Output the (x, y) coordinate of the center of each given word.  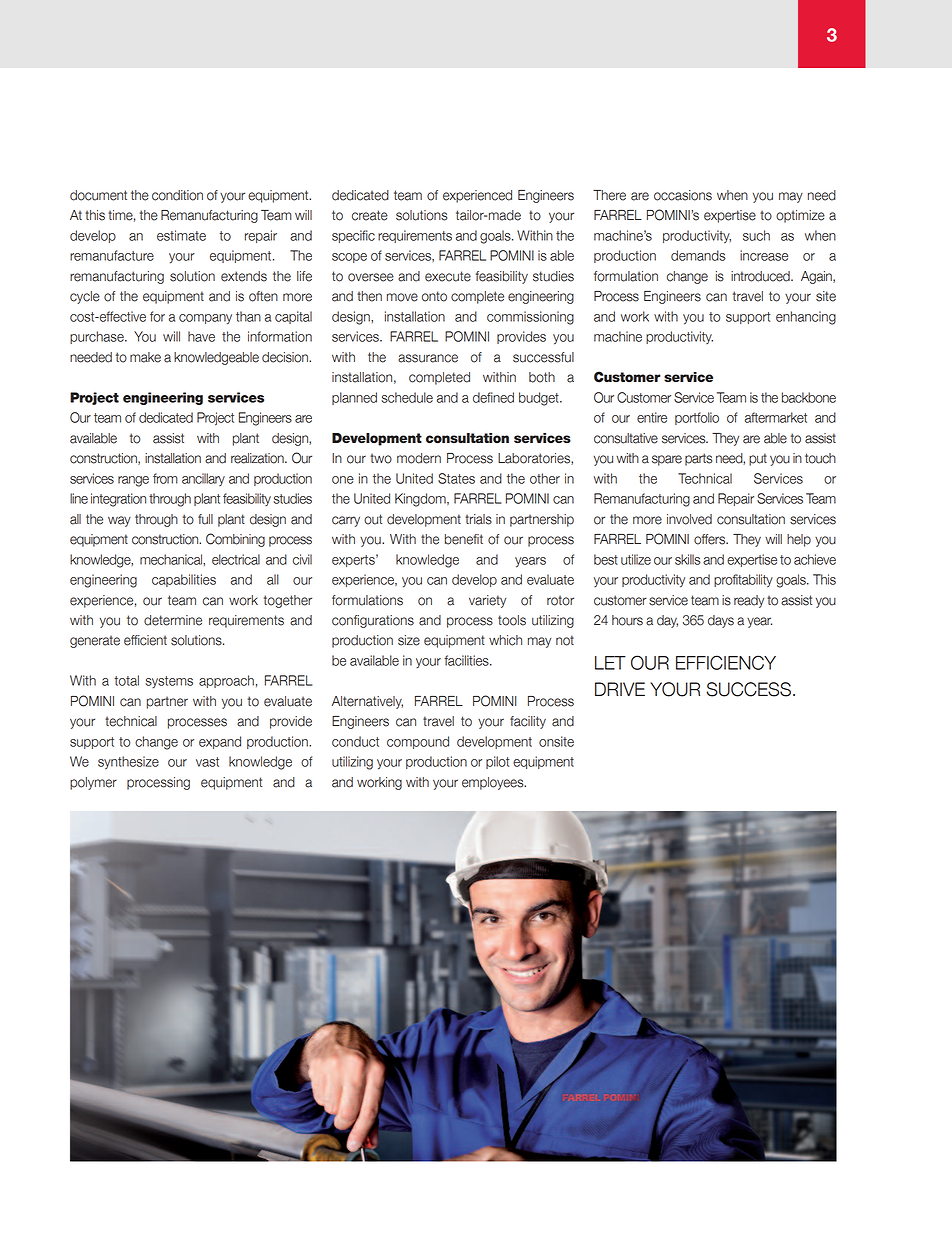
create (370, 215)
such (756, 235)
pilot (497, 762)
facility (528, 722)
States (456, 478)
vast (207, 762)
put (758, 459)
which (505, 640)
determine (173, 620)
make (145, 357)
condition (177, 195)
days (721, 621)
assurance (428, 358)
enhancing (806, 318)
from (165, 478)
